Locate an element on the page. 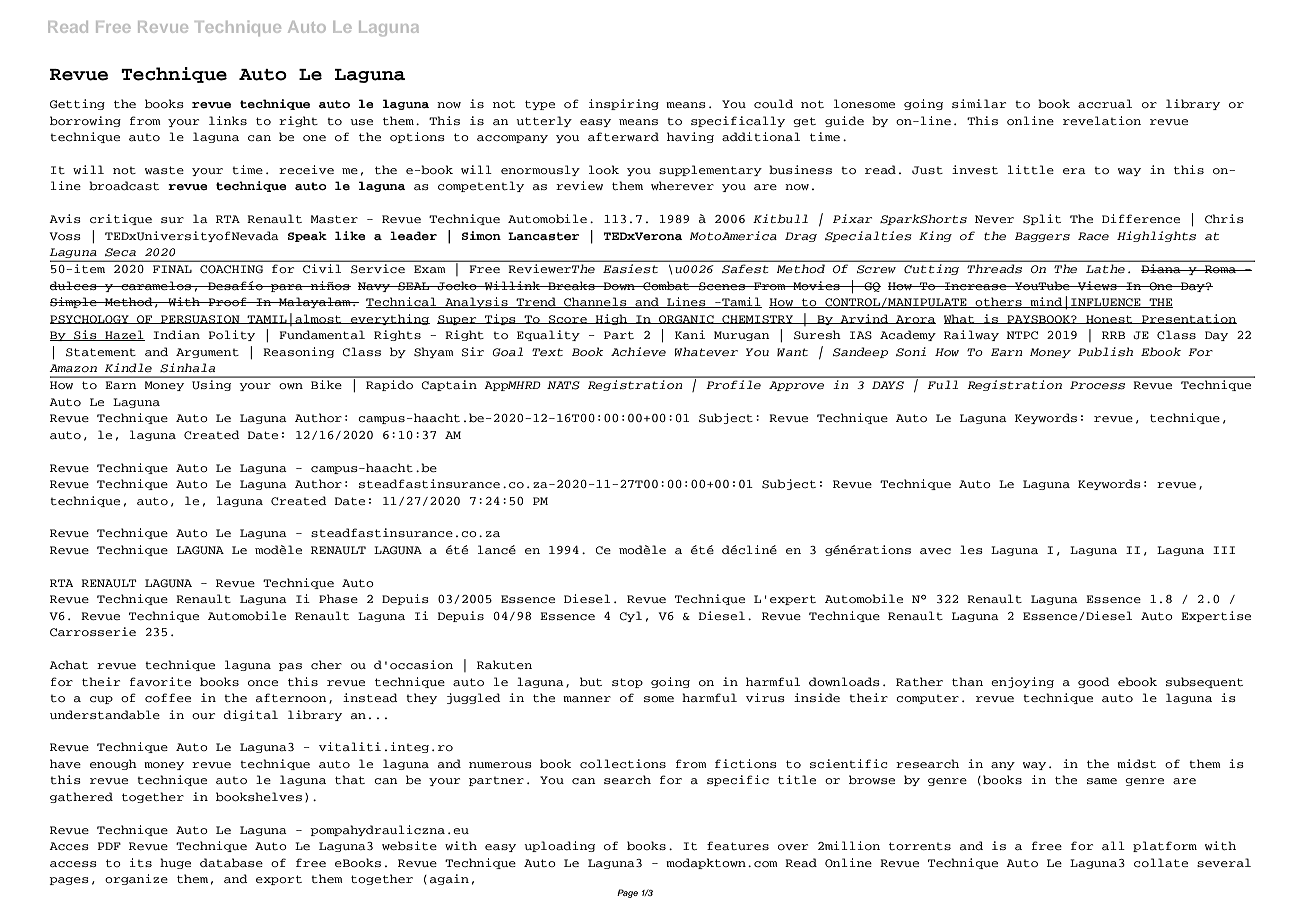  links is located at coordinates (228, 120).
